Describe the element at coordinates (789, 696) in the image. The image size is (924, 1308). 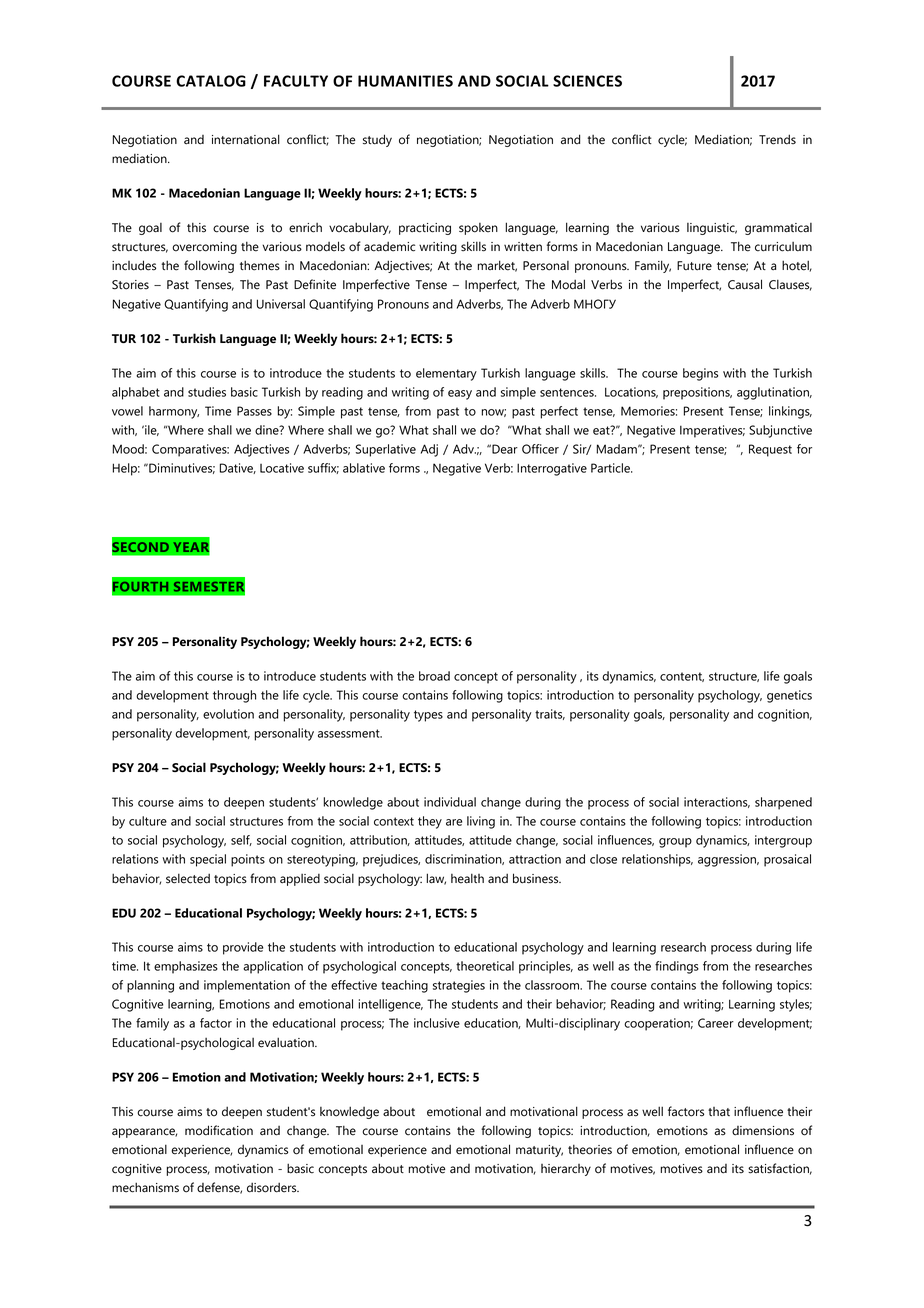
I see `genetics` at that location.
